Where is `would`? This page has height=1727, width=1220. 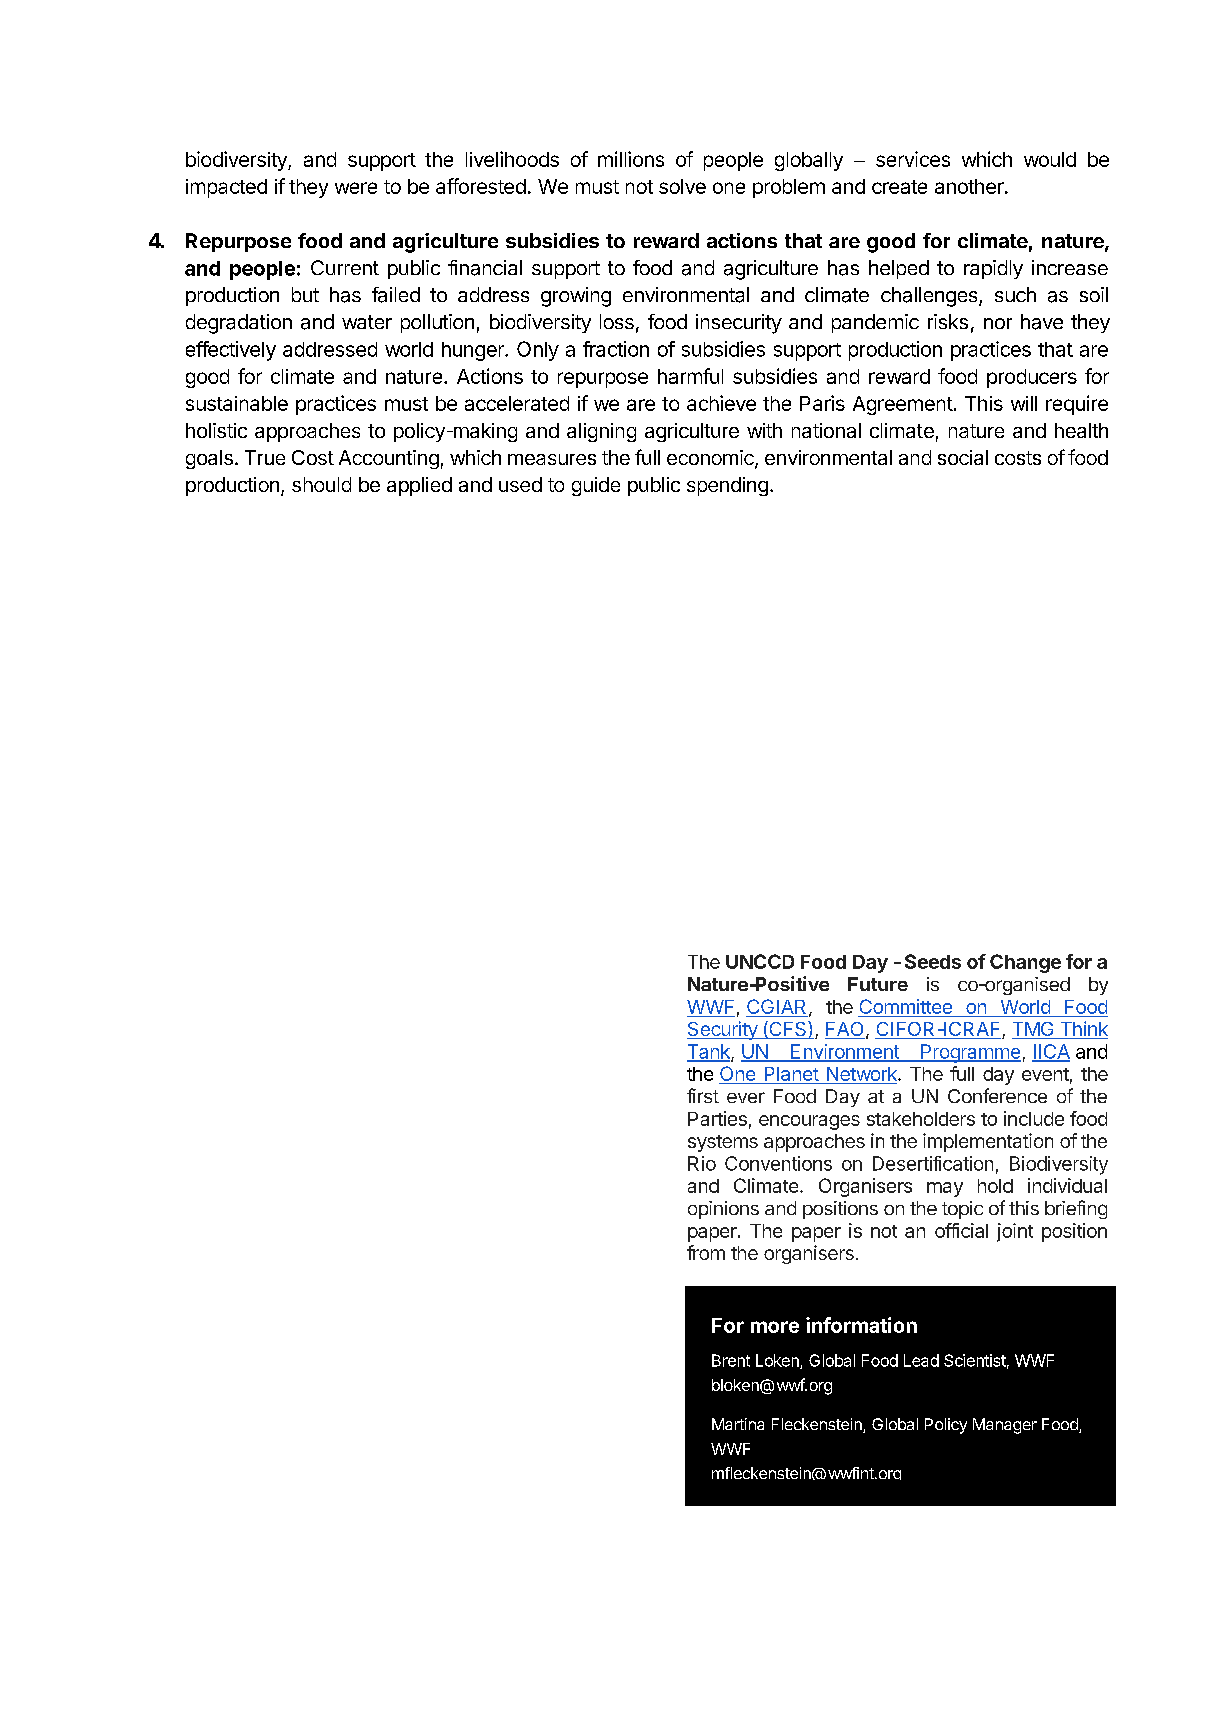 would is located at coordinates (1050, 159).
